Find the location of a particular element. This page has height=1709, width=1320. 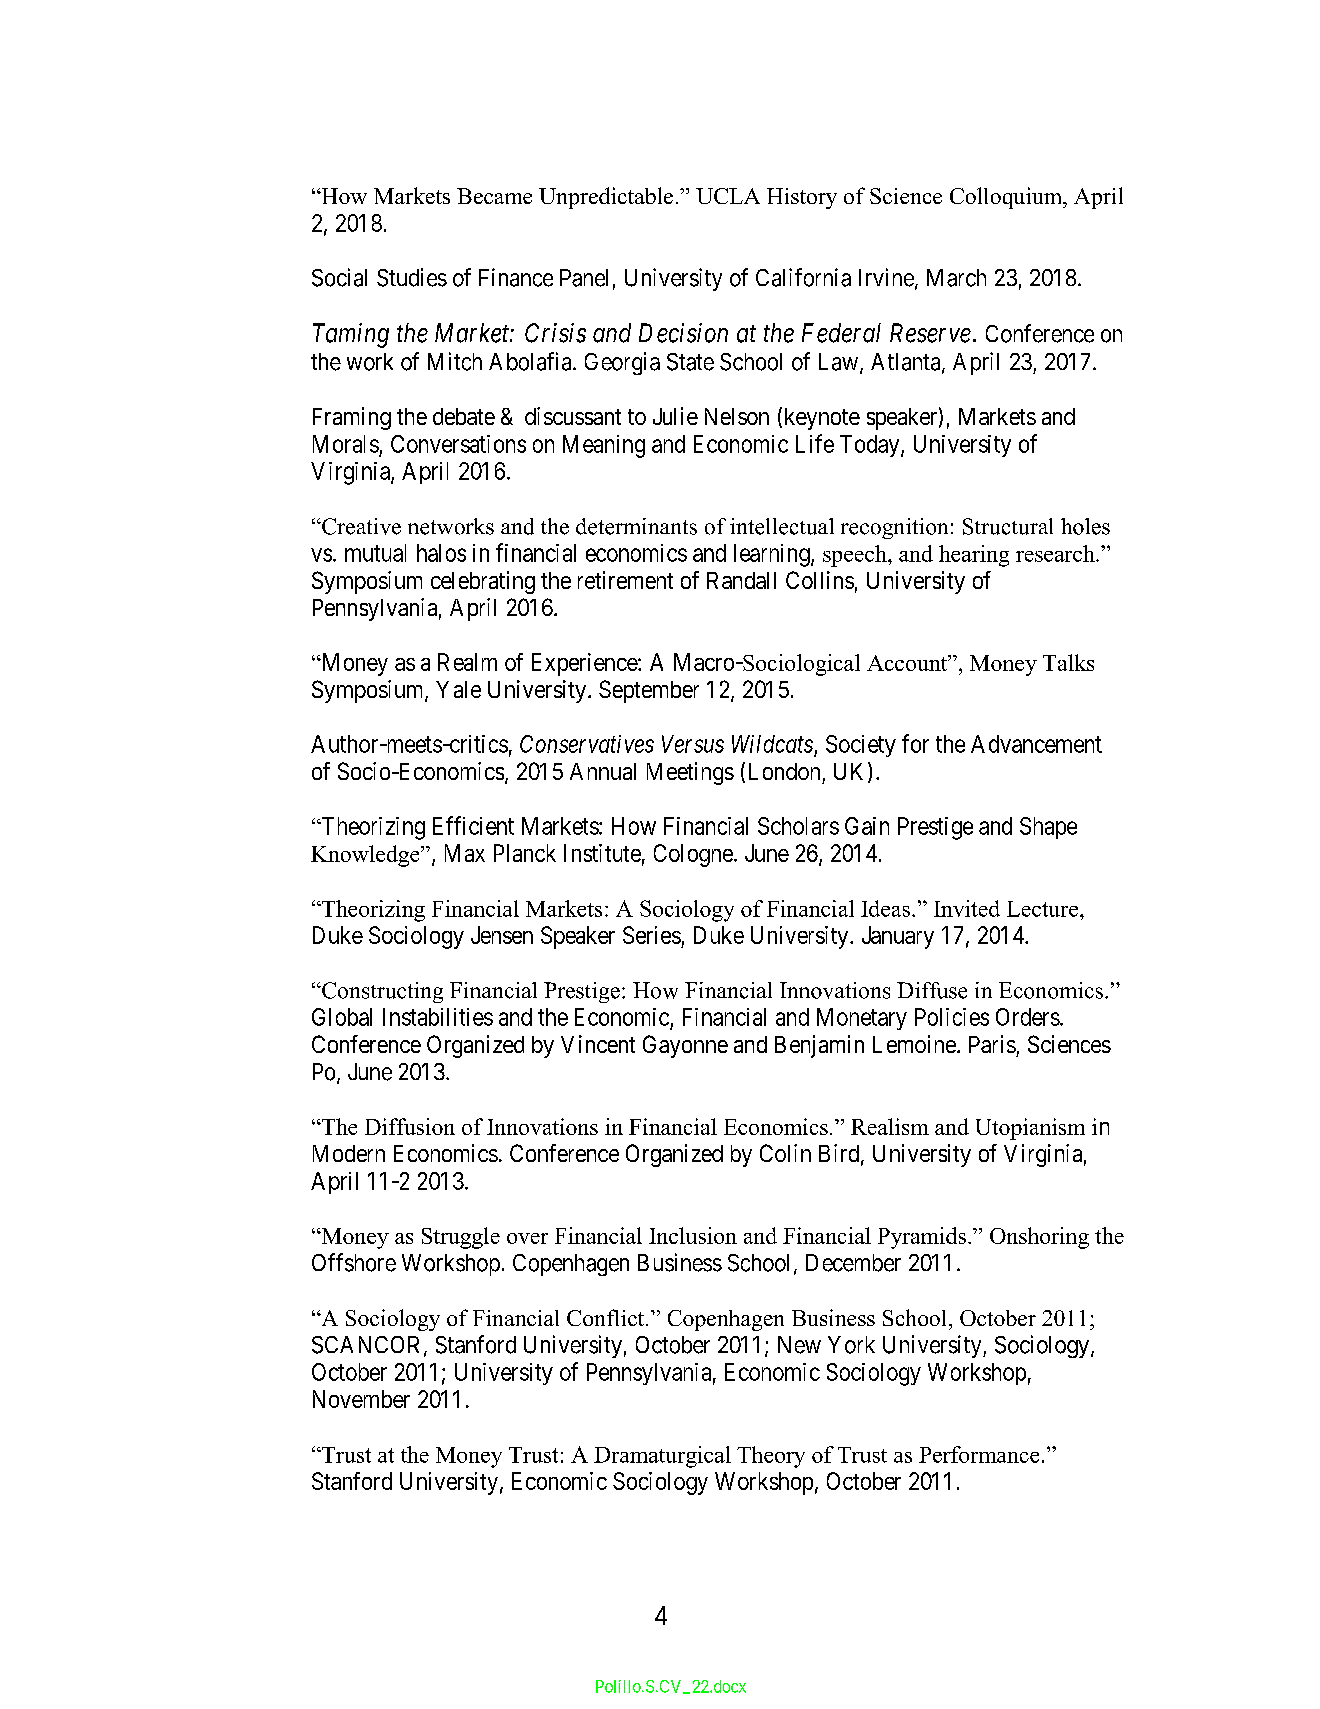

November is located at coordinates (361, 1399).
